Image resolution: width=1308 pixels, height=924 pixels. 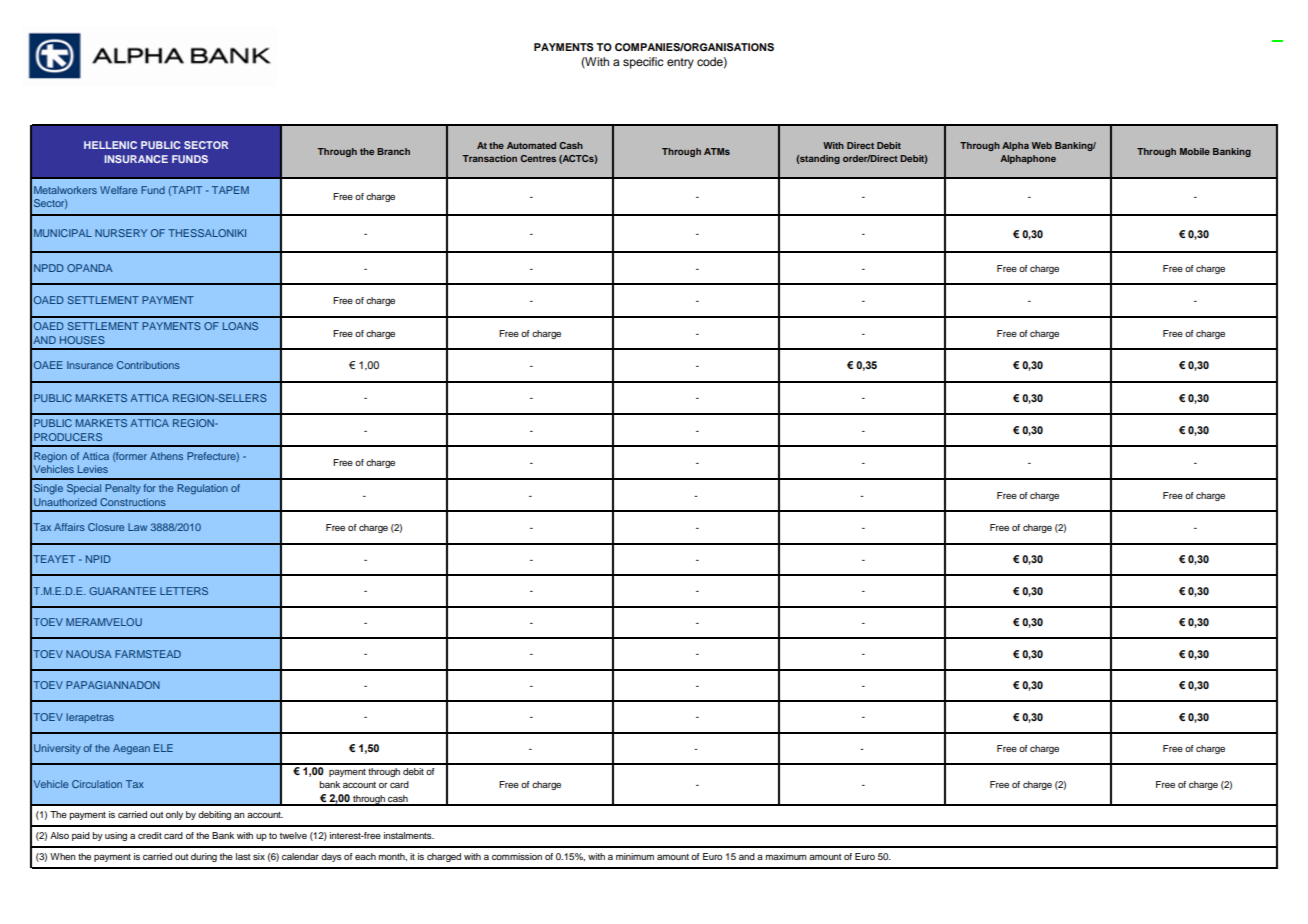 I want to click on Mobile, so click(x=1195, y=151).
